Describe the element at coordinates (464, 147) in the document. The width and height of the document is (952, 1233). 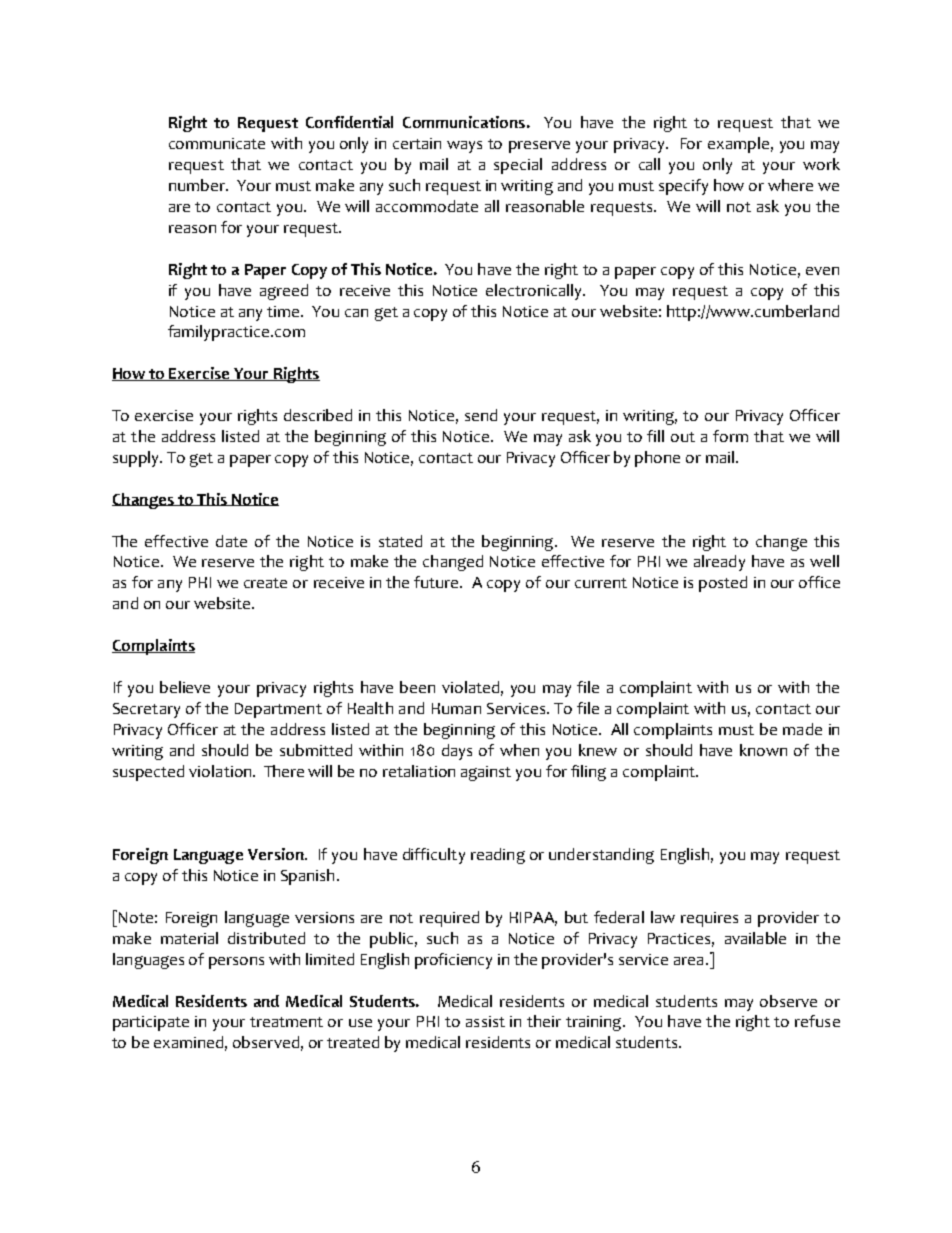
I see `ways` at that location.
